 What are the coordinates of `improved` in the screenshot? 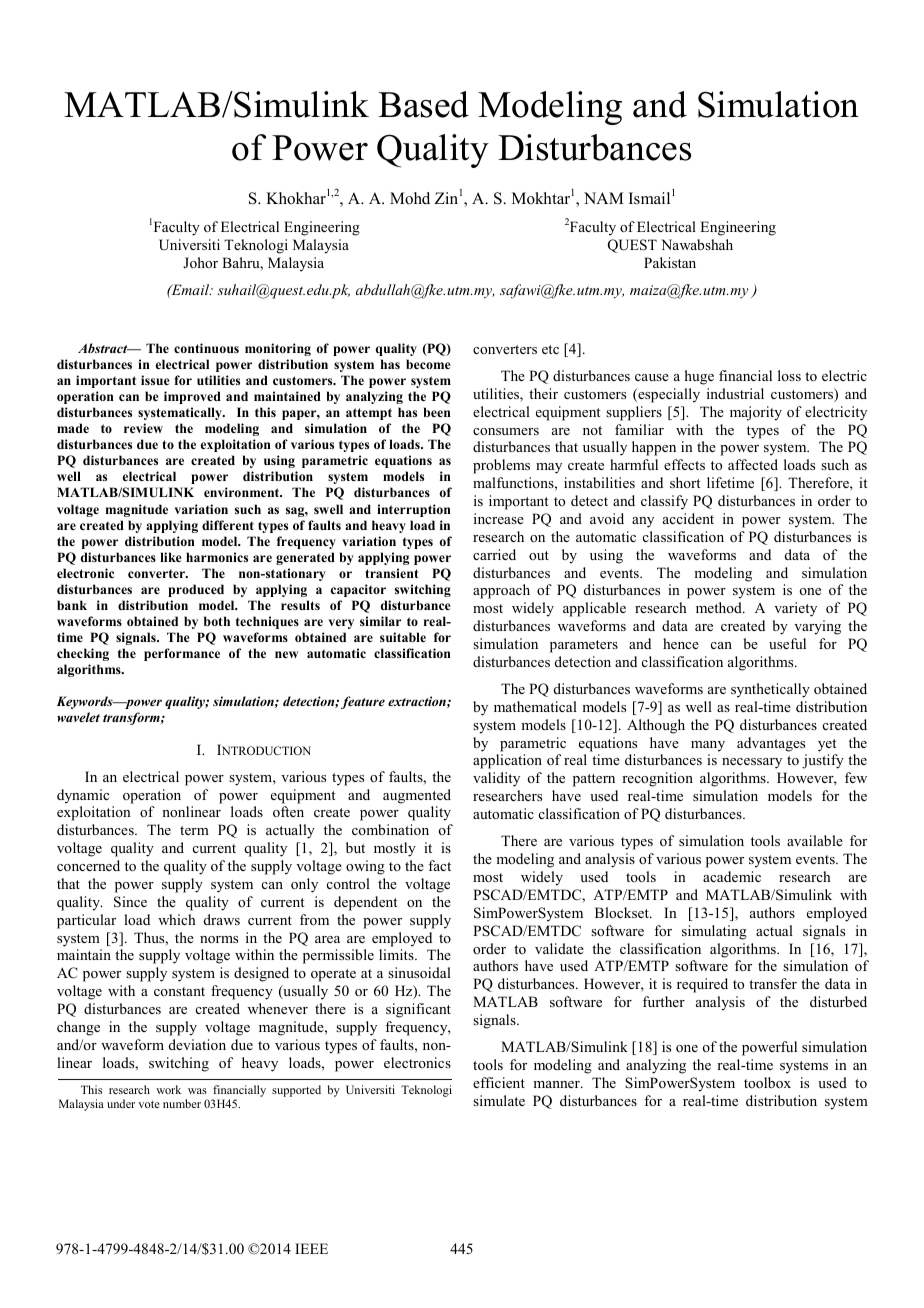 It's located at (192, 397).
